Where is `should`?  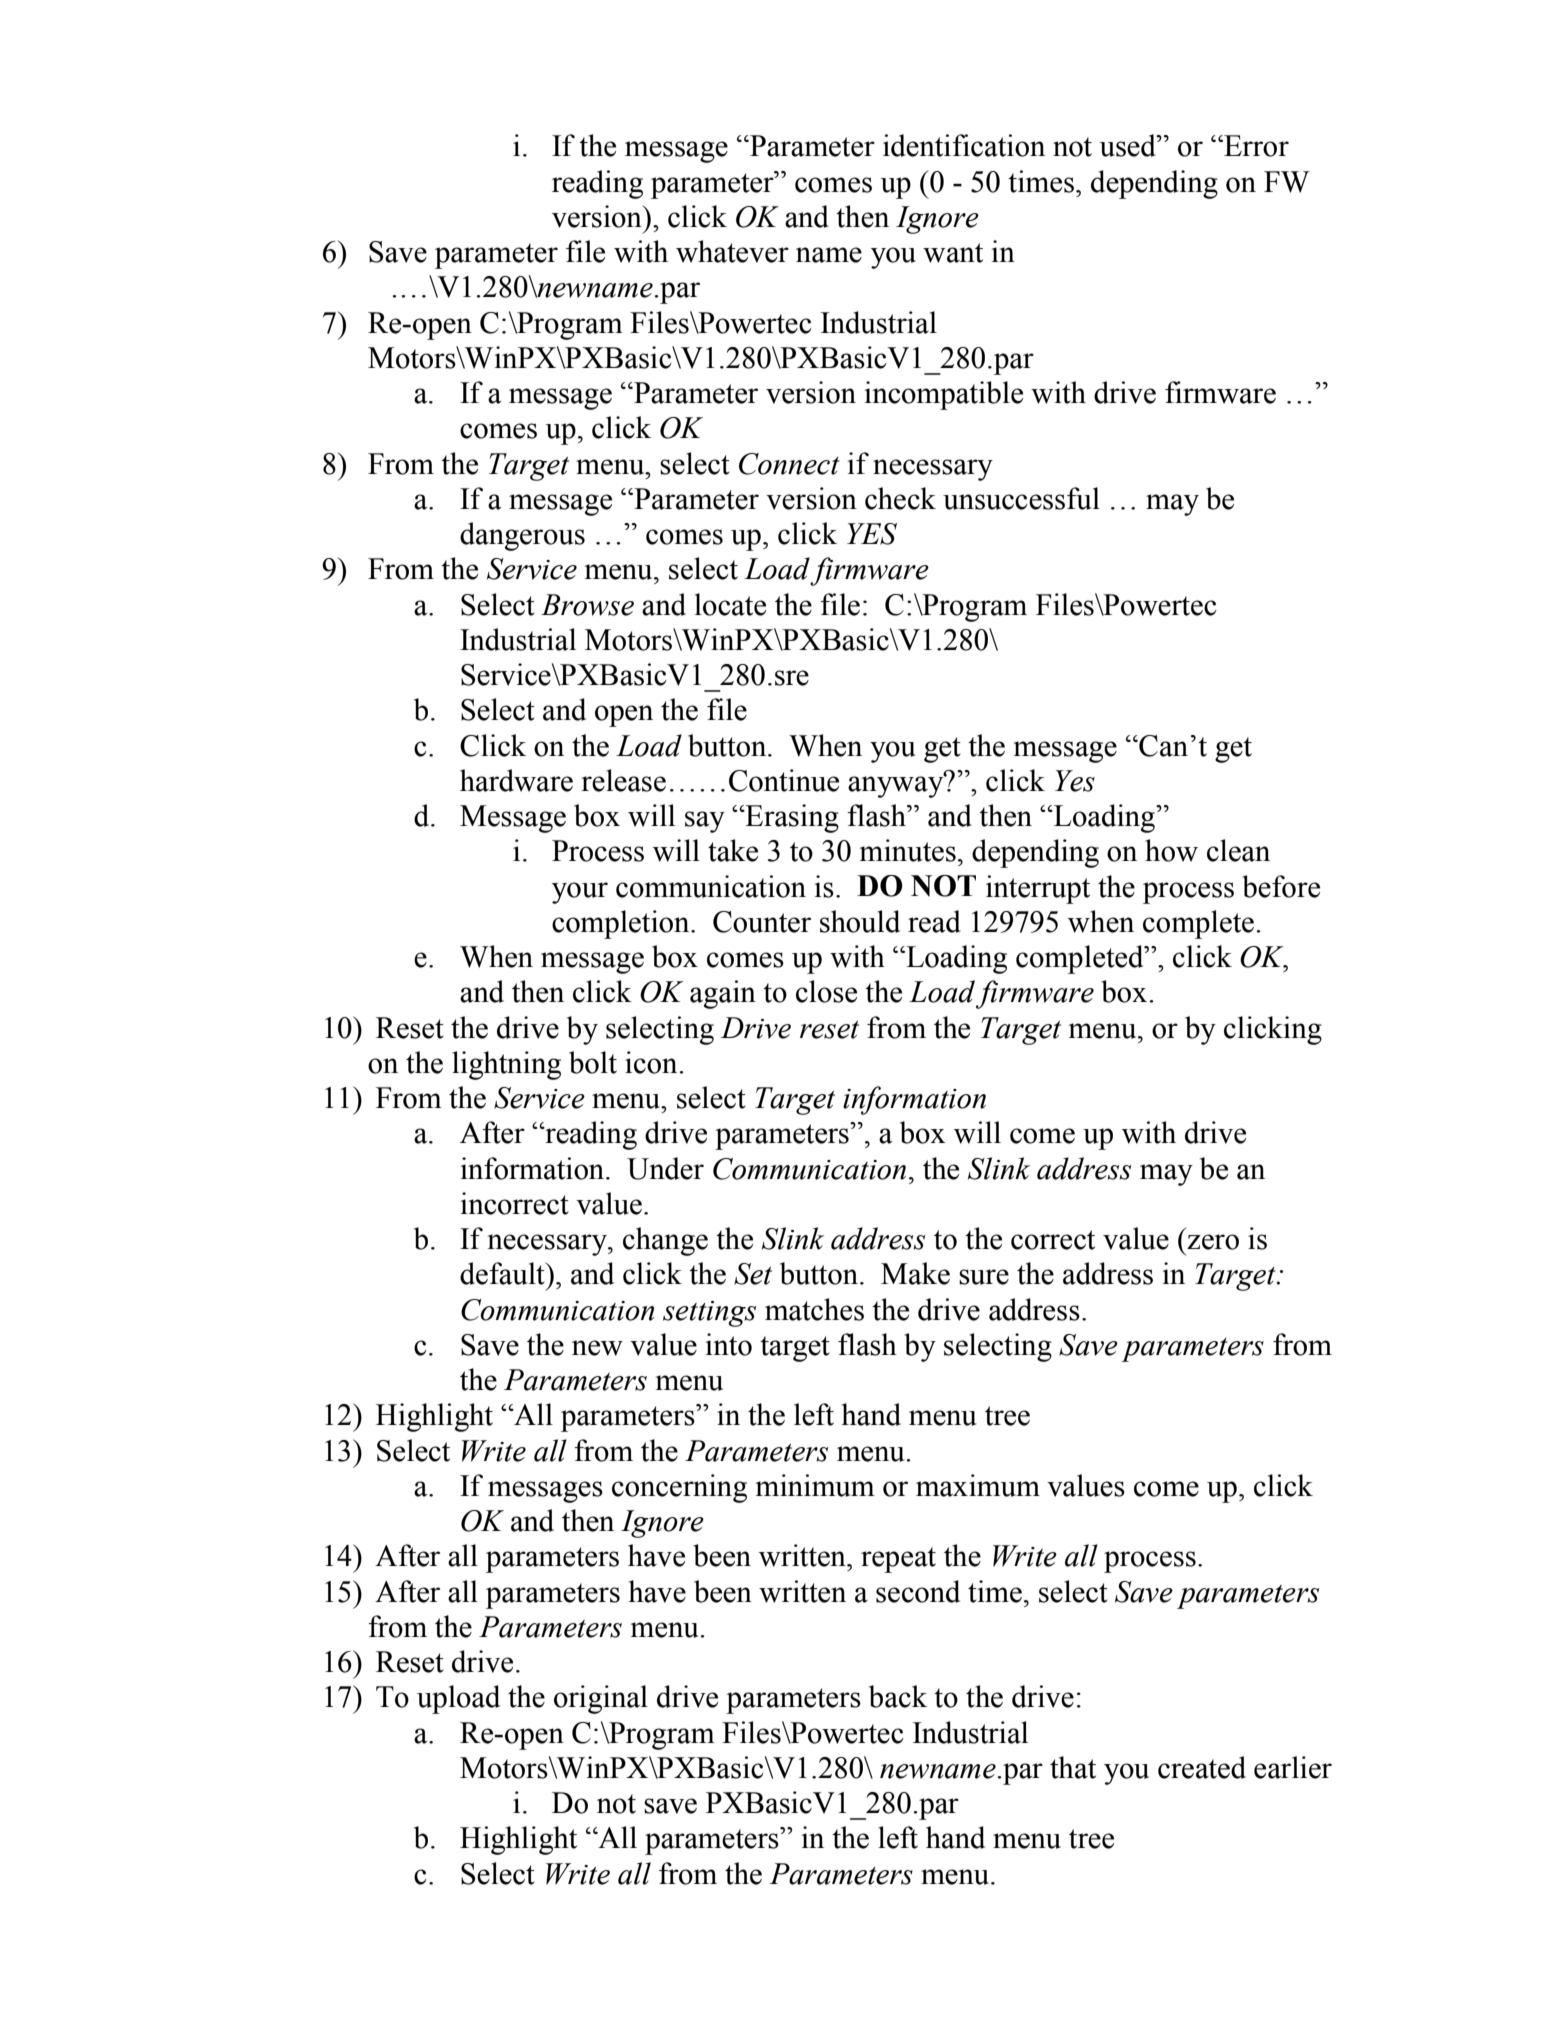
should is located at coordinates (860, 921).
